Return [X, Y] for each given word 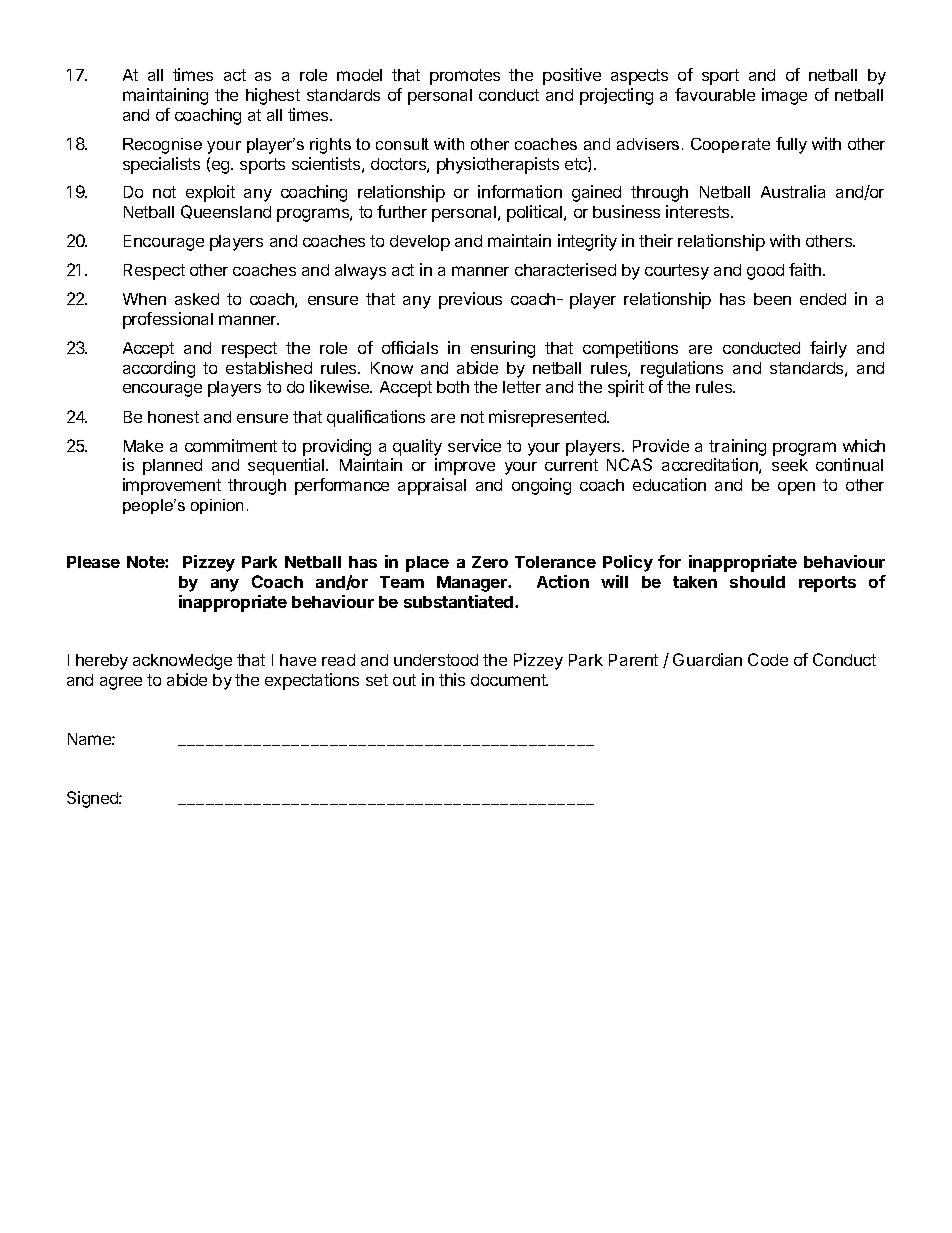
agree [121, 683]
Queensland [226, 212]
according [159, 369]
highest [273, 96]
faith [805, 269]
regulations [682, 369]
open [796, 488]
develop [420, 243]
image [784, 96]
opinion [217, 506]
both [453, 387]
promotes [465, 77]
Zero [490, 562]
